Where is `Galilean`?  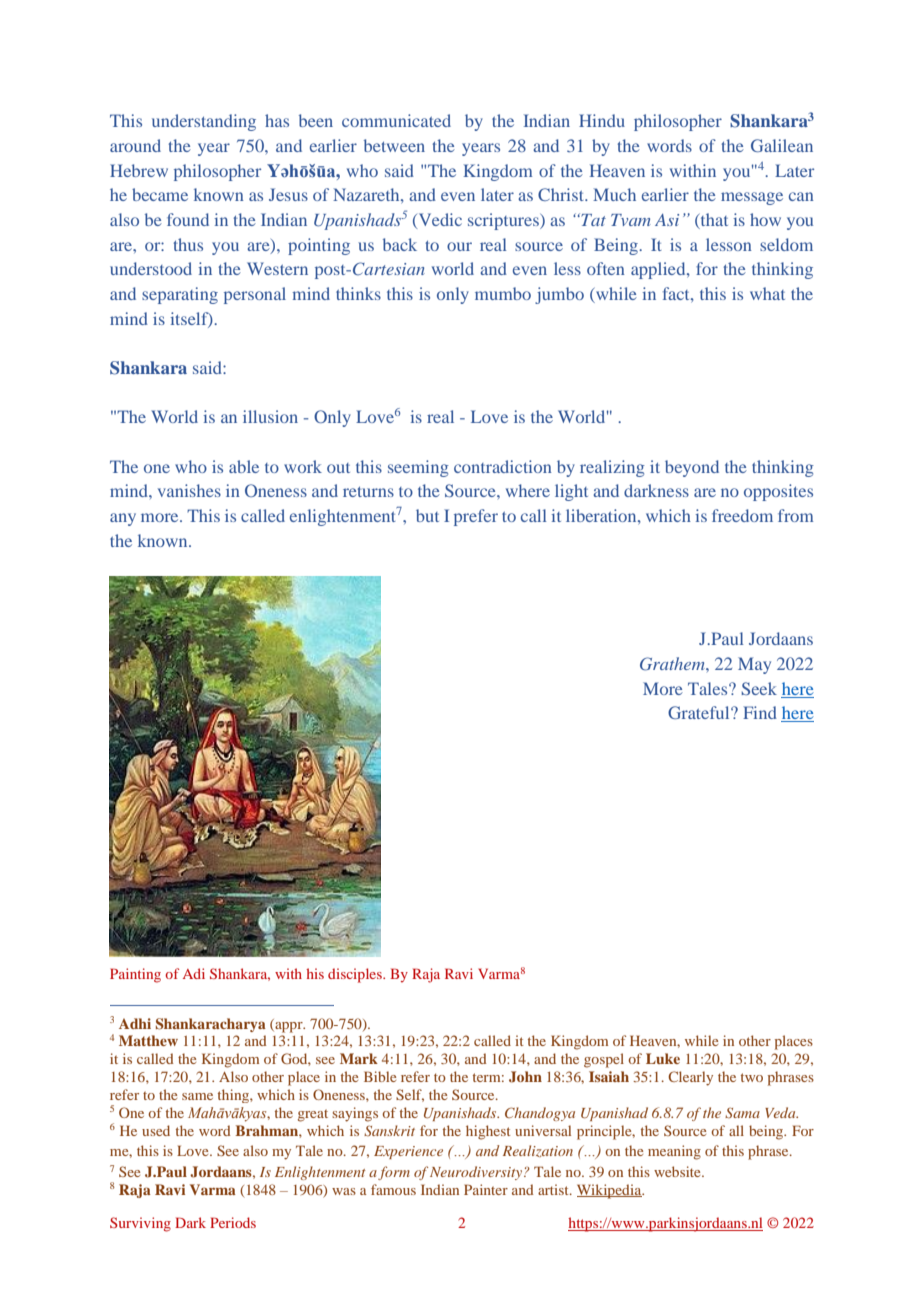
Galilean is located at coordinates (782, 145).
